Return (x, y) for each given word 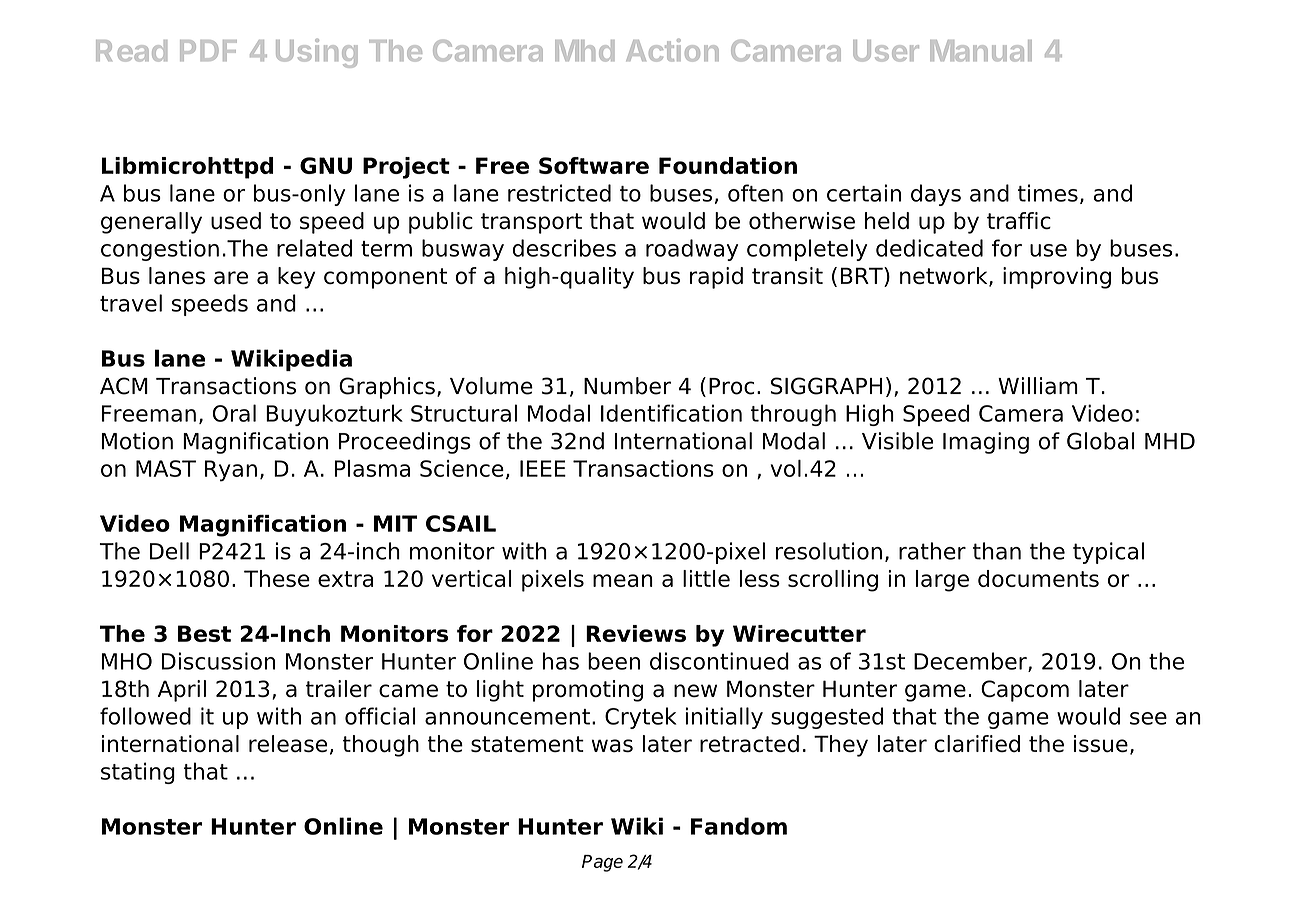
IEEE (543, 468)
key (296, 278)
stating (138, 773)
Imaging (986, 443)
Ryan (231, 471)
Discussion (218, 661)
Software (594, 165)
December (971, 662)
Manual (981, 51)
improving (1057, 278)
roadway (692, 250)
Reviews (636, 633)
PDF (208, 50)
